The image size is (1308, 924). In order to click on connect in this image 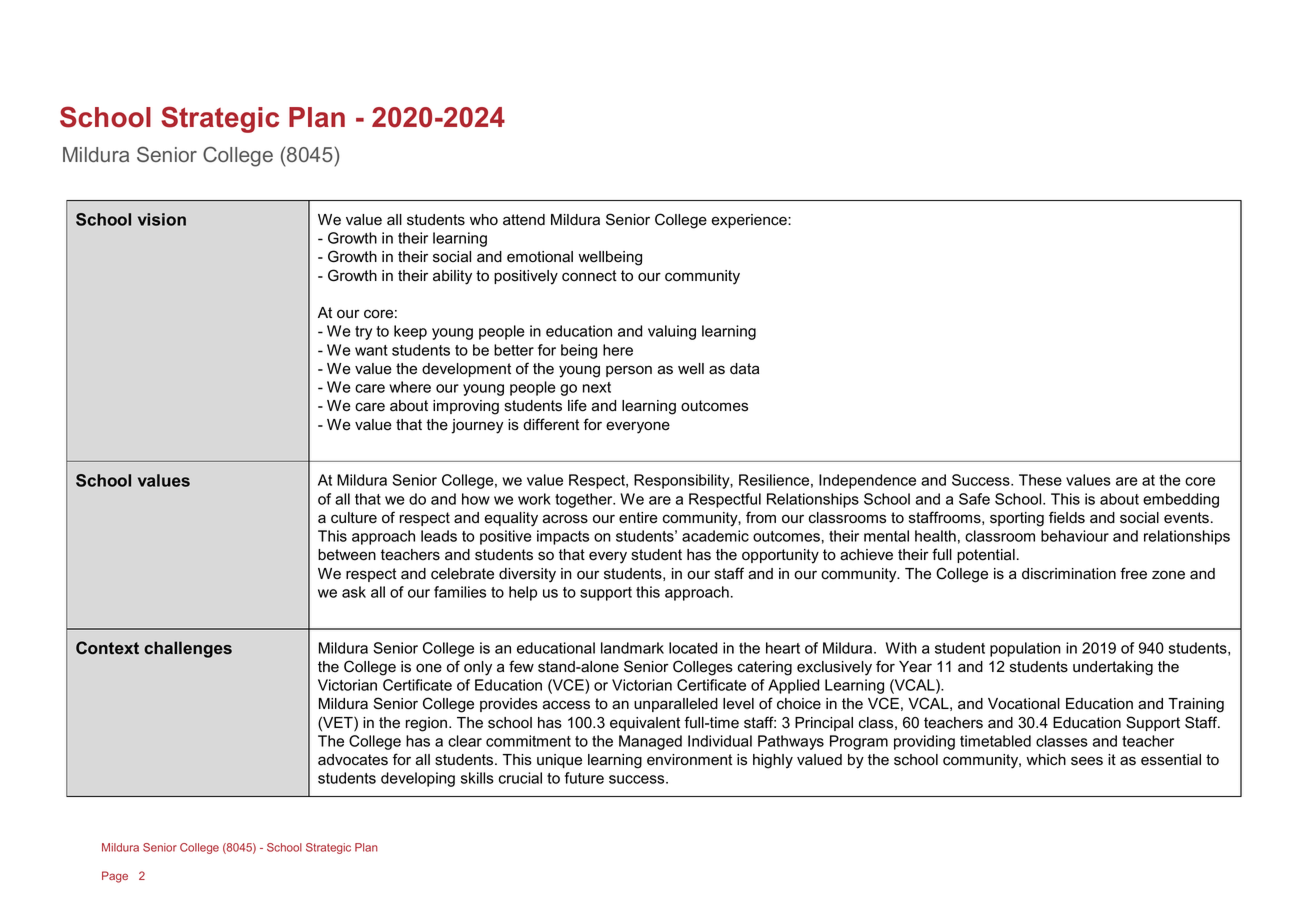, I will do `click(589, 276)`.
